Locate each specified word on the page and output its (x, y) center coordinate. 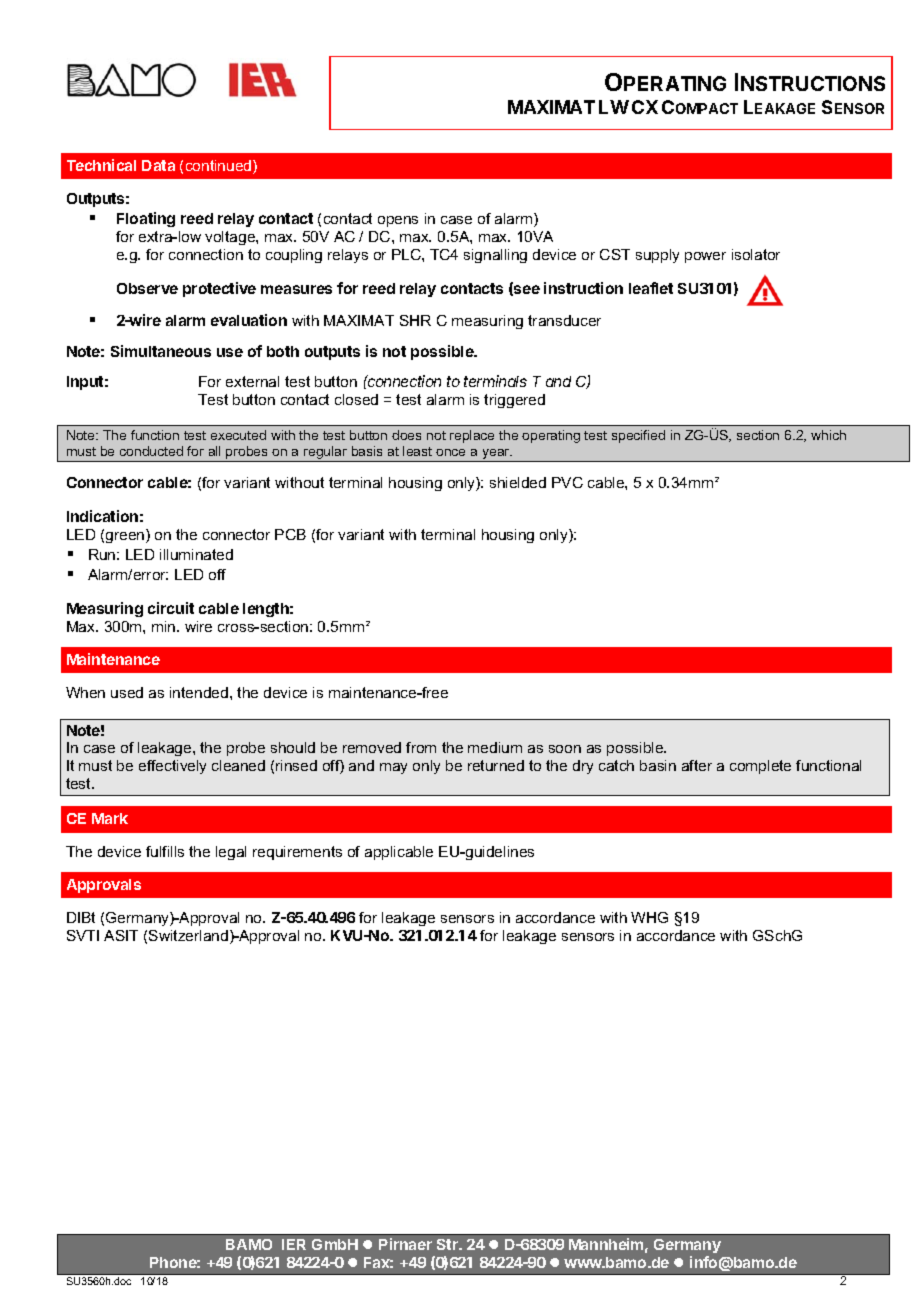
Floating (146, 219)
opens (398, 221)
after (697, 765)
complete (760, 767)
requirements (297, 853)
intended (199, 692)
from (421, 747)
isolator (756, 254)
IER (294, 1244)
